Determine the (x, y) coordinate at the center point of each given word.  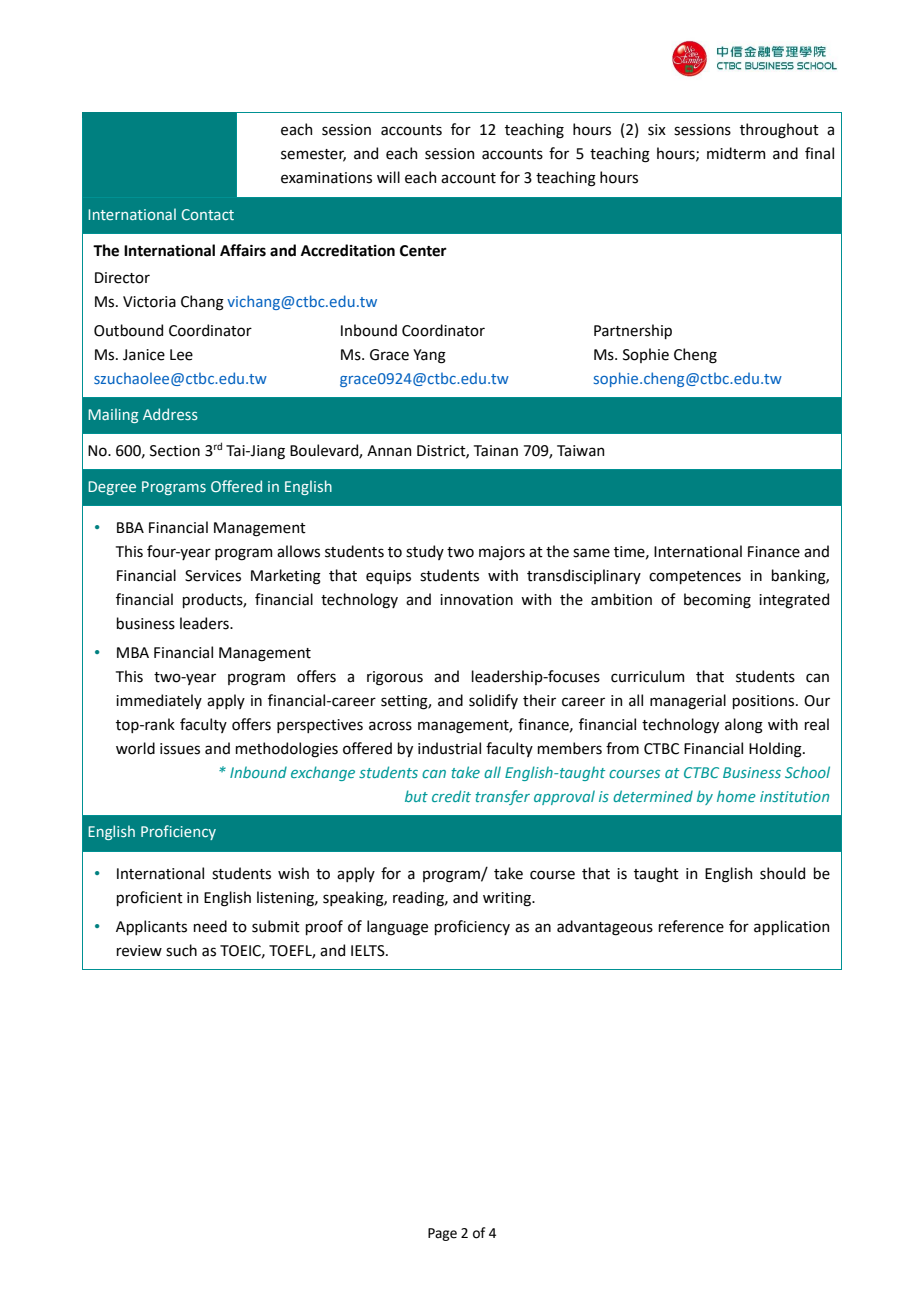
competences (695, 577)
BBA (130, 527)
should (782, 873)
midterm (736, 153)
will (388, 177)
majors (502, 553)
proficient (150, 898)
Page (442, 1234)
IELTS (369, 951)
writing (508, 899)
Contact (208, 214)
